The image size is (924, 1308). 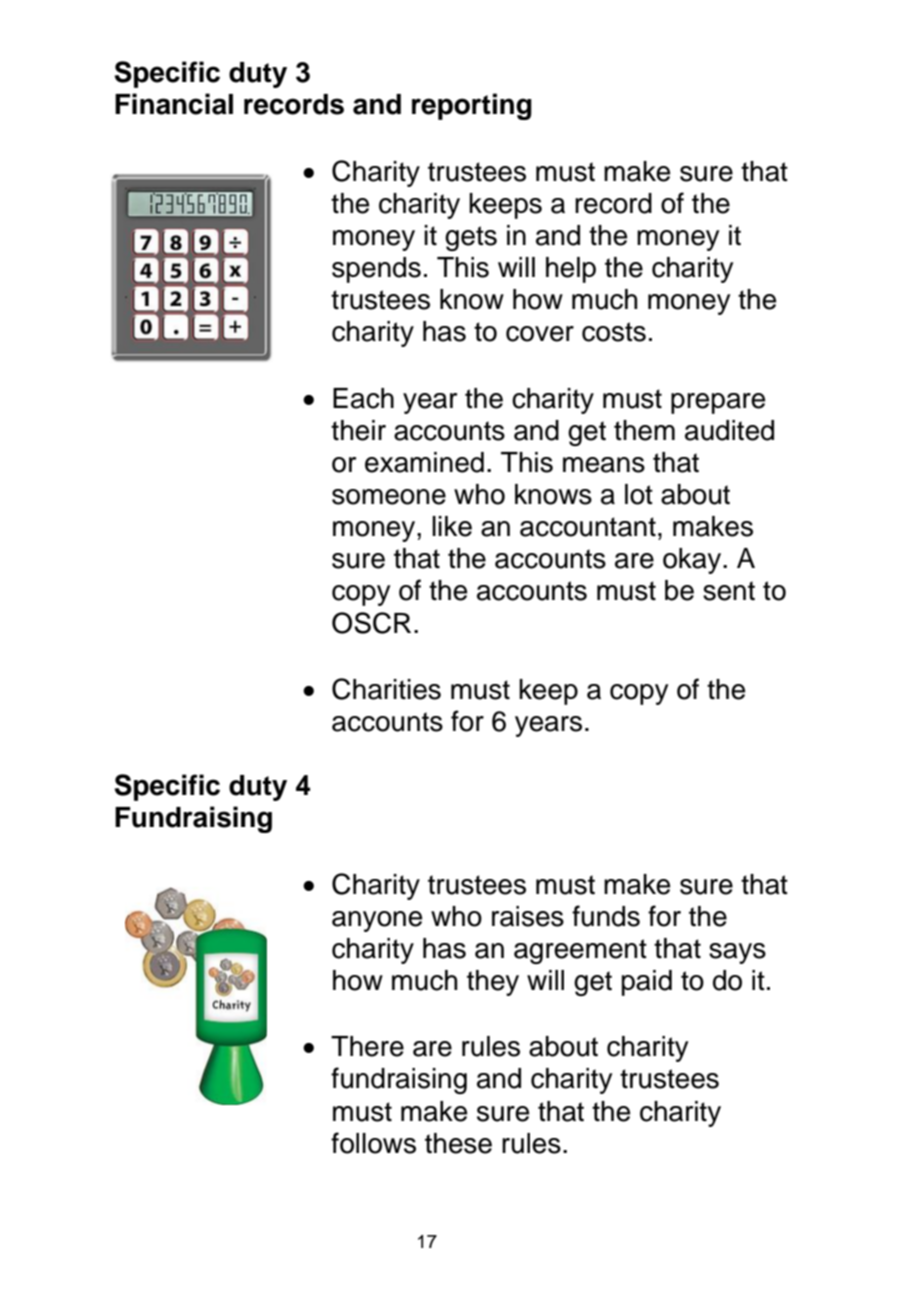 What do you see at coordinates (571, 270) in the page?
I see `help` at bounding box center [571, 270].
